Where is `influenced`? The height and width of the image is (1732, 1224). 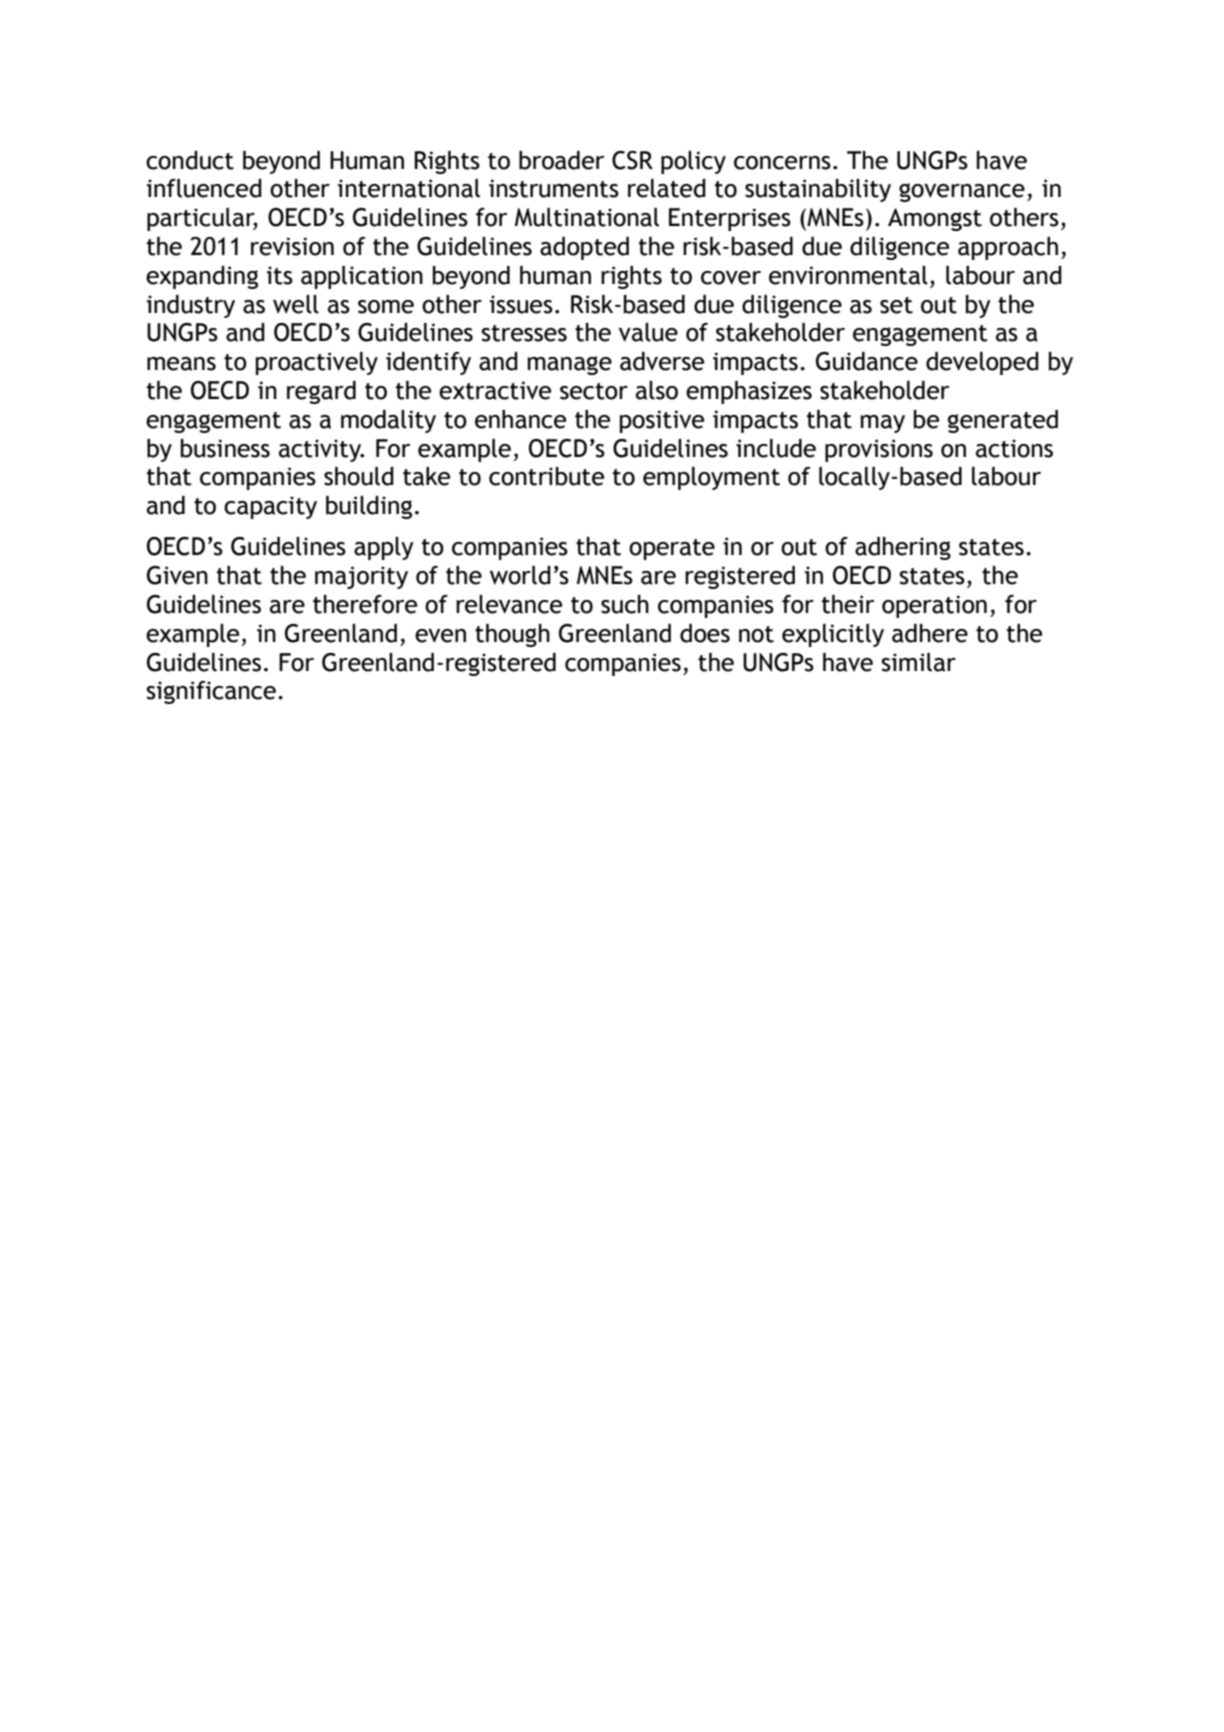 influenced is located at coordinates (204, 188).
